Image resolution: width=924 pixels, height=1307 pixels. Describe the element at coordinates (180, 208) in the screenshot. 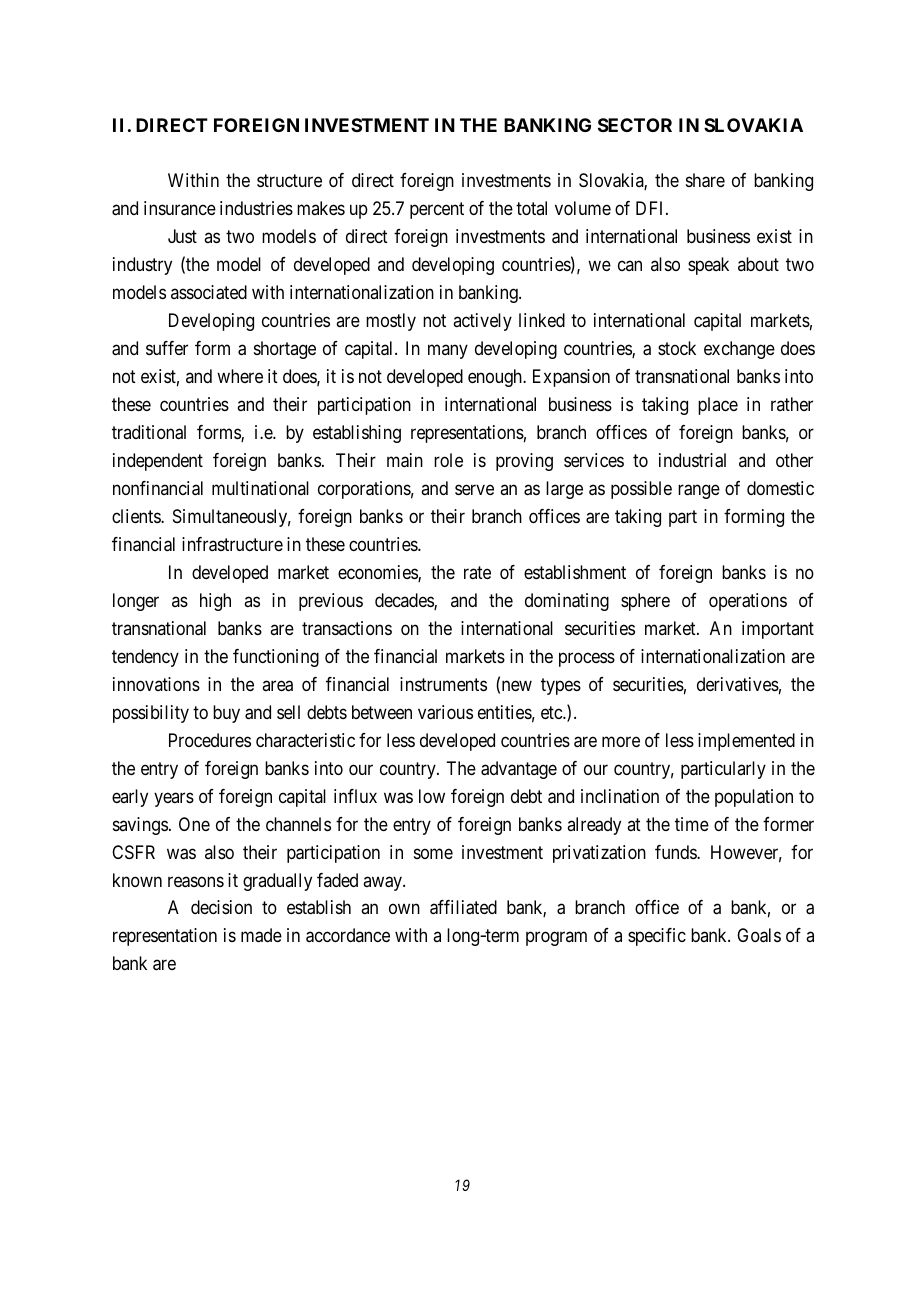

I see `insurance` at that location.
